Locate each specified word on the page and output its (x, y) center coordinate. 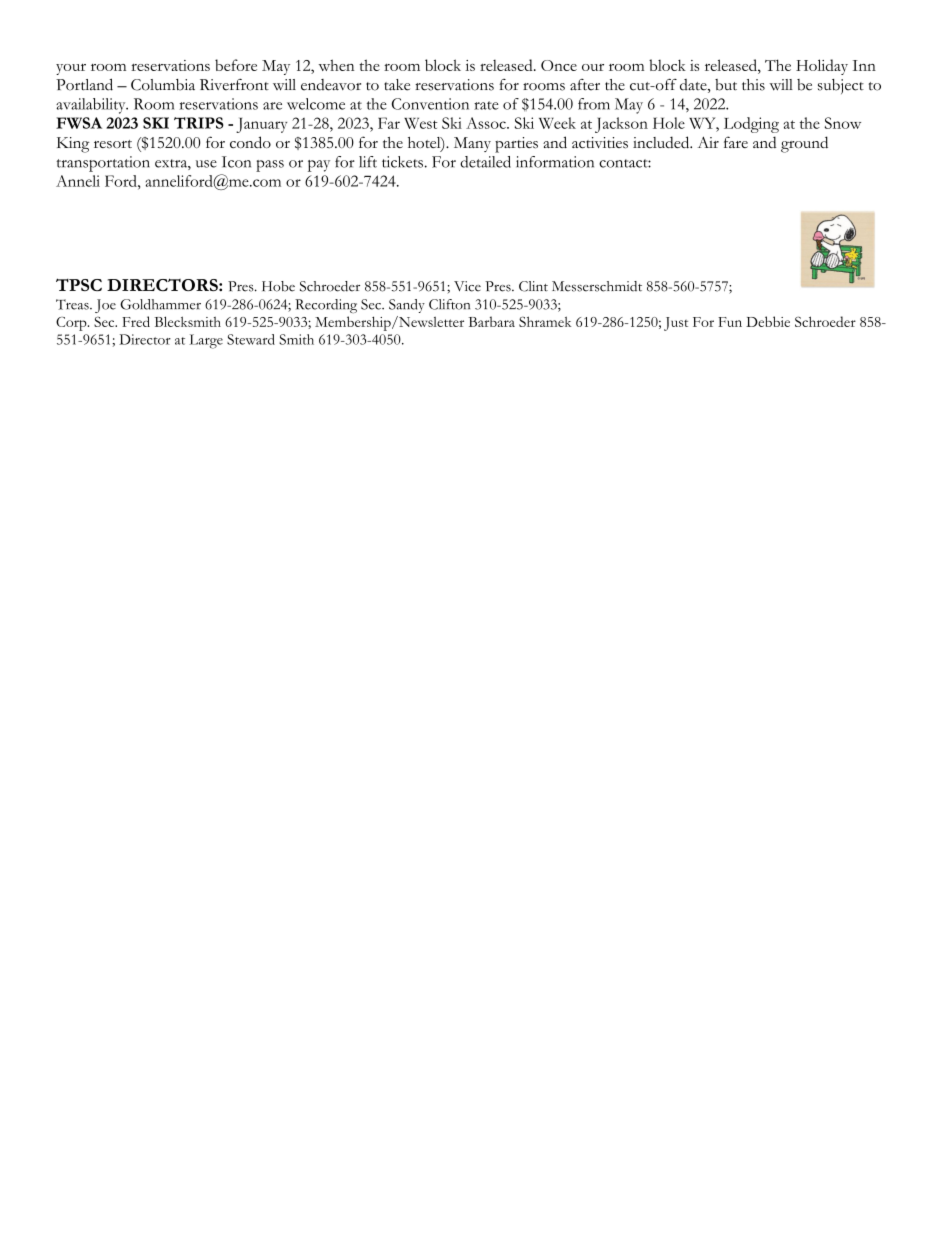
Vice (467, 286)
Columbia (163, 85)
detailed (485, 162)
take (397, 85)
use (206, 164)
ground (804, 144)
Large (206, 341)
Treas (73, 304)
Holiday (822, 67)
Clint (533, 286)
